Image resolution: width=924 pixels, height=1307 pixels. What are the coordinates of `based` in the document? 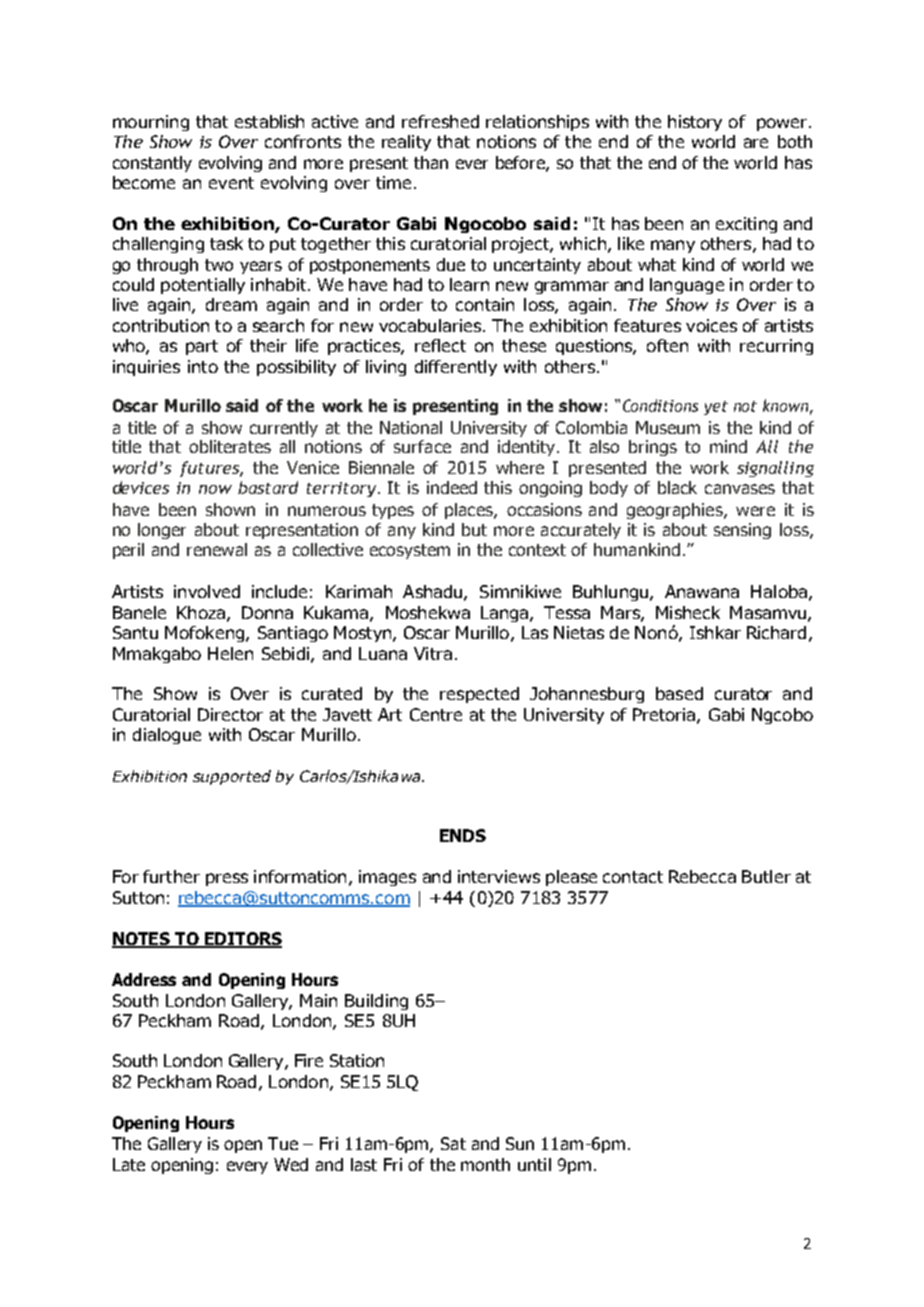 It's located at (679, 693).
